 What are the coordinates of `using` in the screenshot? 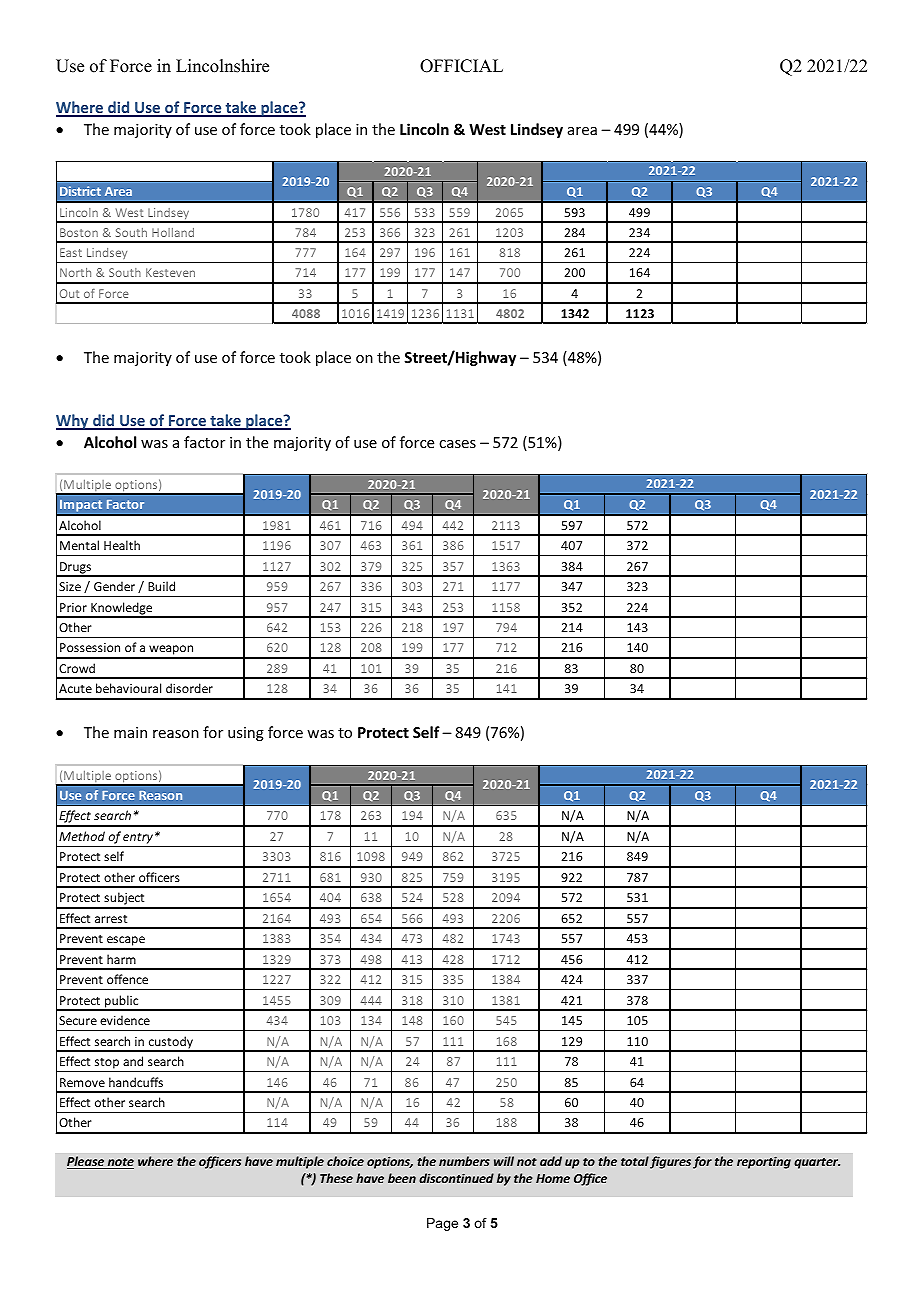 It's located at (246, 734).
